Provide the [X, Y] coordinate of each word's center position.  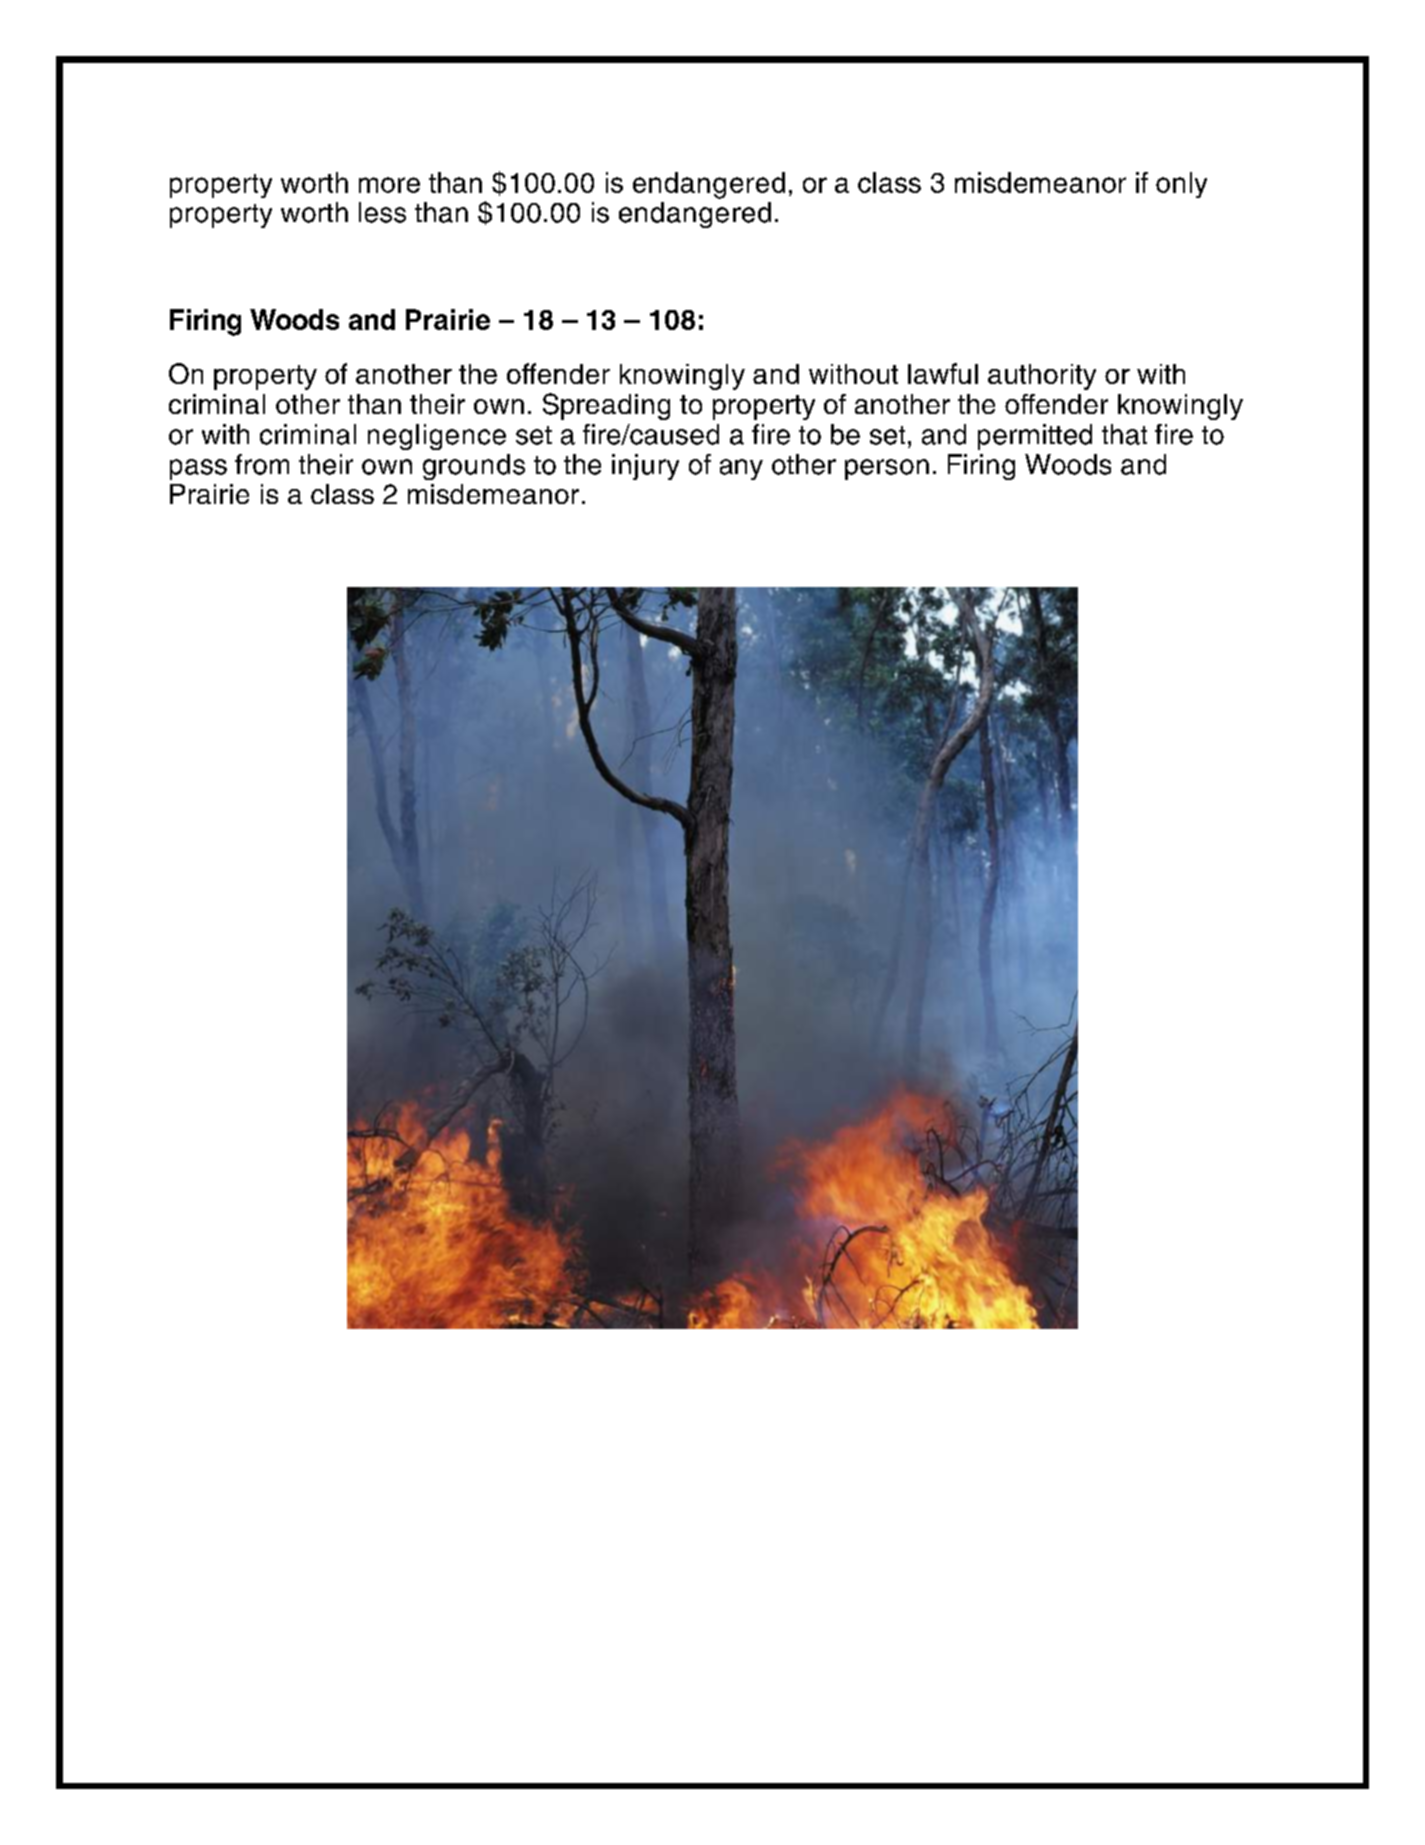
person [887, 469]
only [1181, 185]
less [382, 212]
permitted [1035, 437]
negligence [437, 437]
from [262, 464]
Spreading [606, 406]
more [389, 185]
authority [1042, 377]
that [1124, 434]
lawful [943, 373]
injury [645, 467]
